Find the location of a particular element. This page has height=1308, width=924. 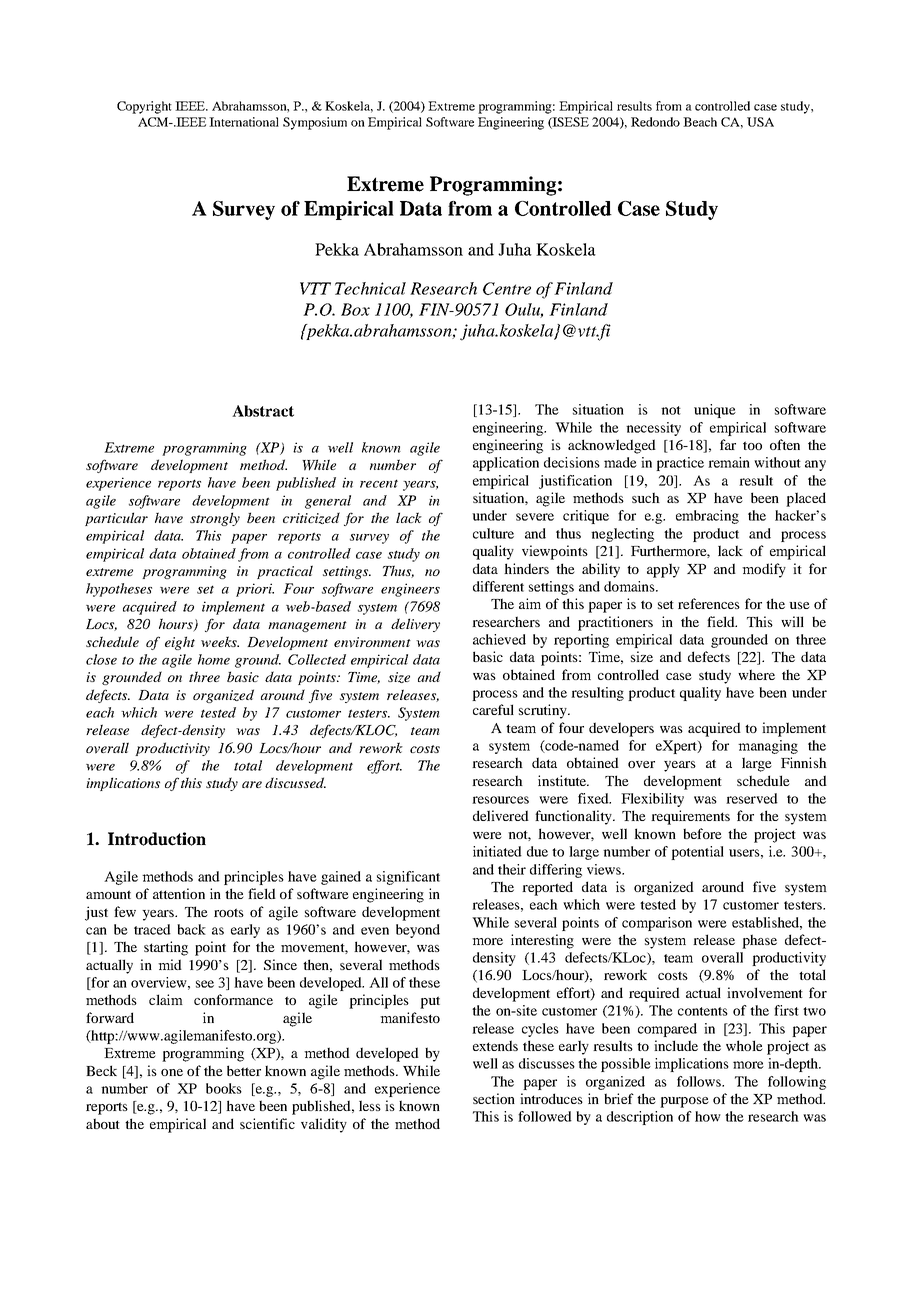

application is located at coordinates (506, 464).
